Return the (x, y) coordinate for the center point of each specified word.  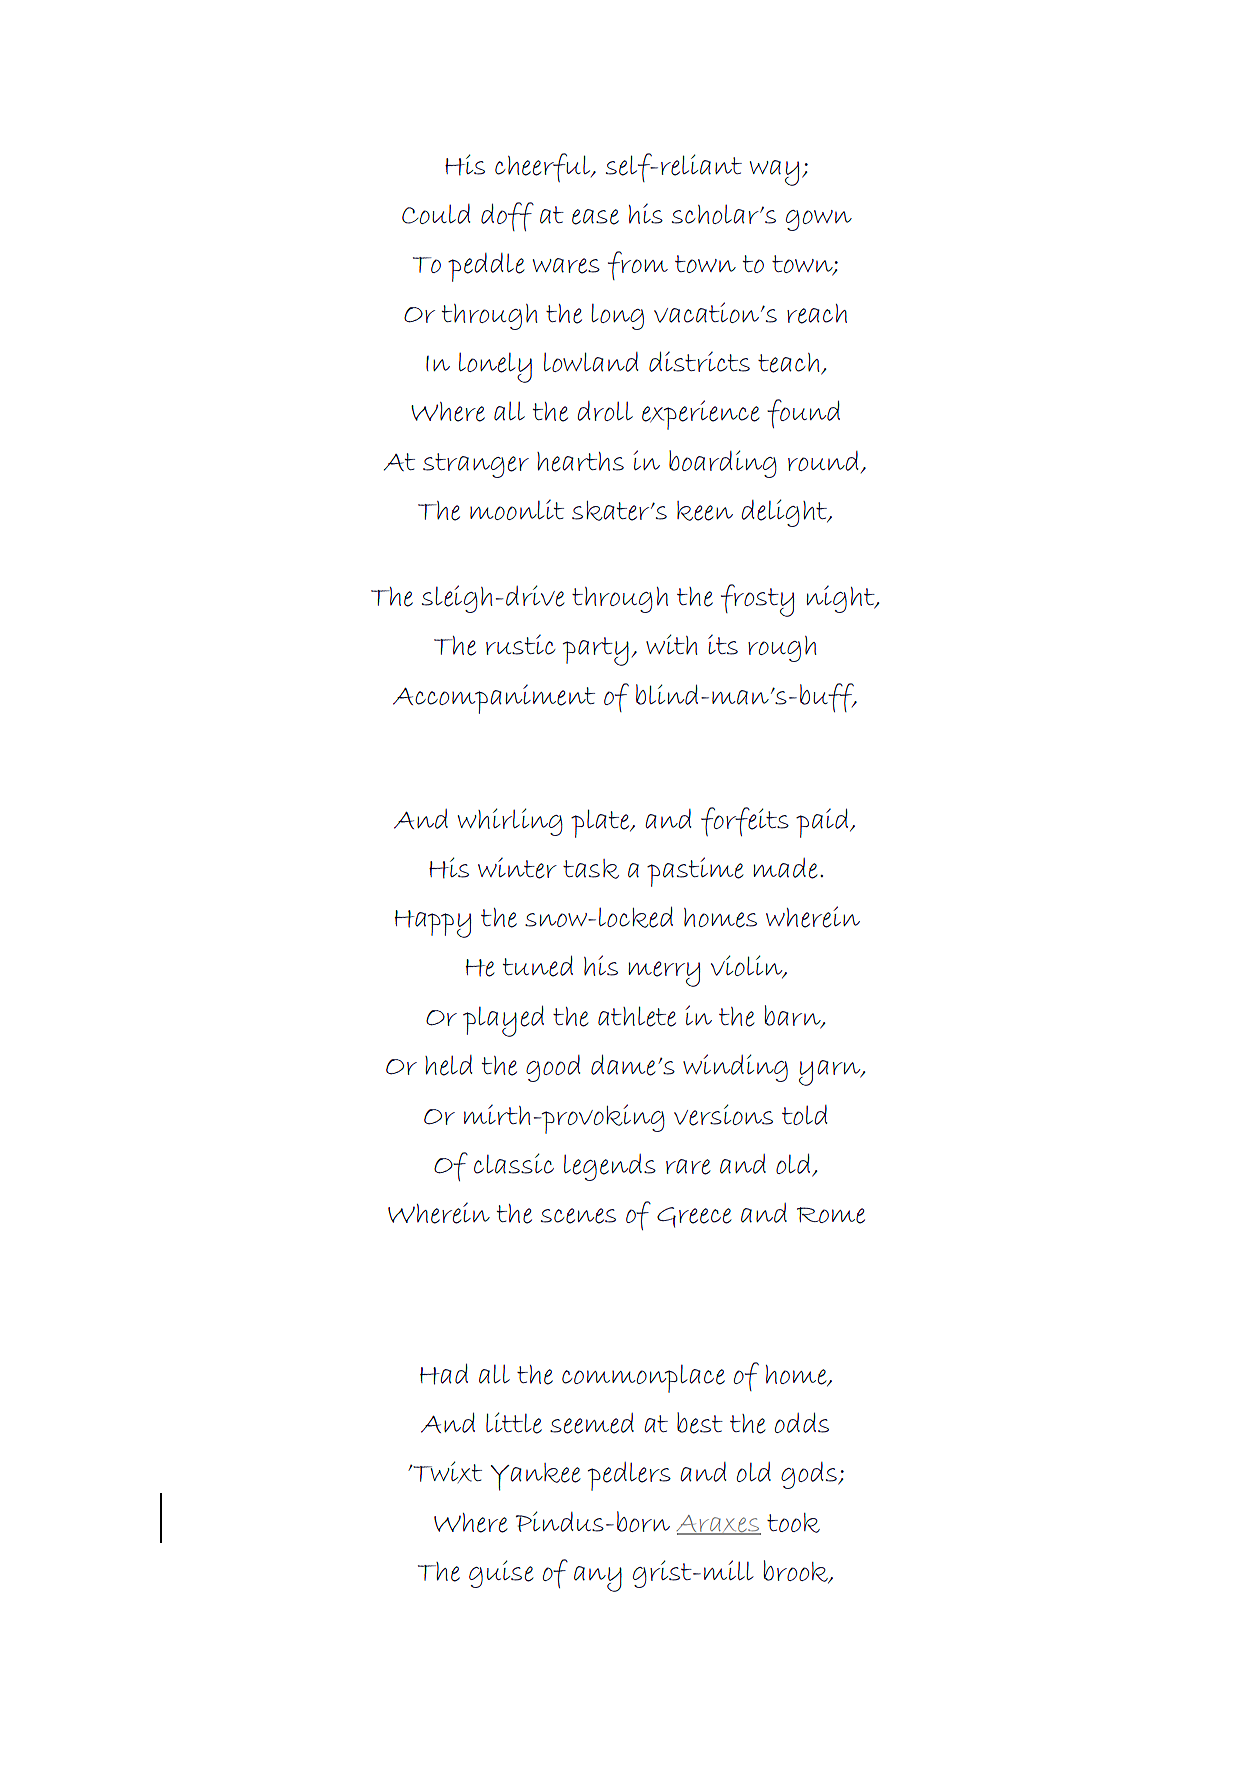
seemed (592, 1423)
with (671, 644)
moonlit (517, 510)
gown (819, 220)
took (793, 1523)
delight (786, 513)
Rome (831, 1215)
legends (610, 1167)
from (638, 265)
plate (601, 823)
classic (514, 1163)
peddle (486, 267)
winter (517, 868)
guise (501, 1574)
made (785, 868)
